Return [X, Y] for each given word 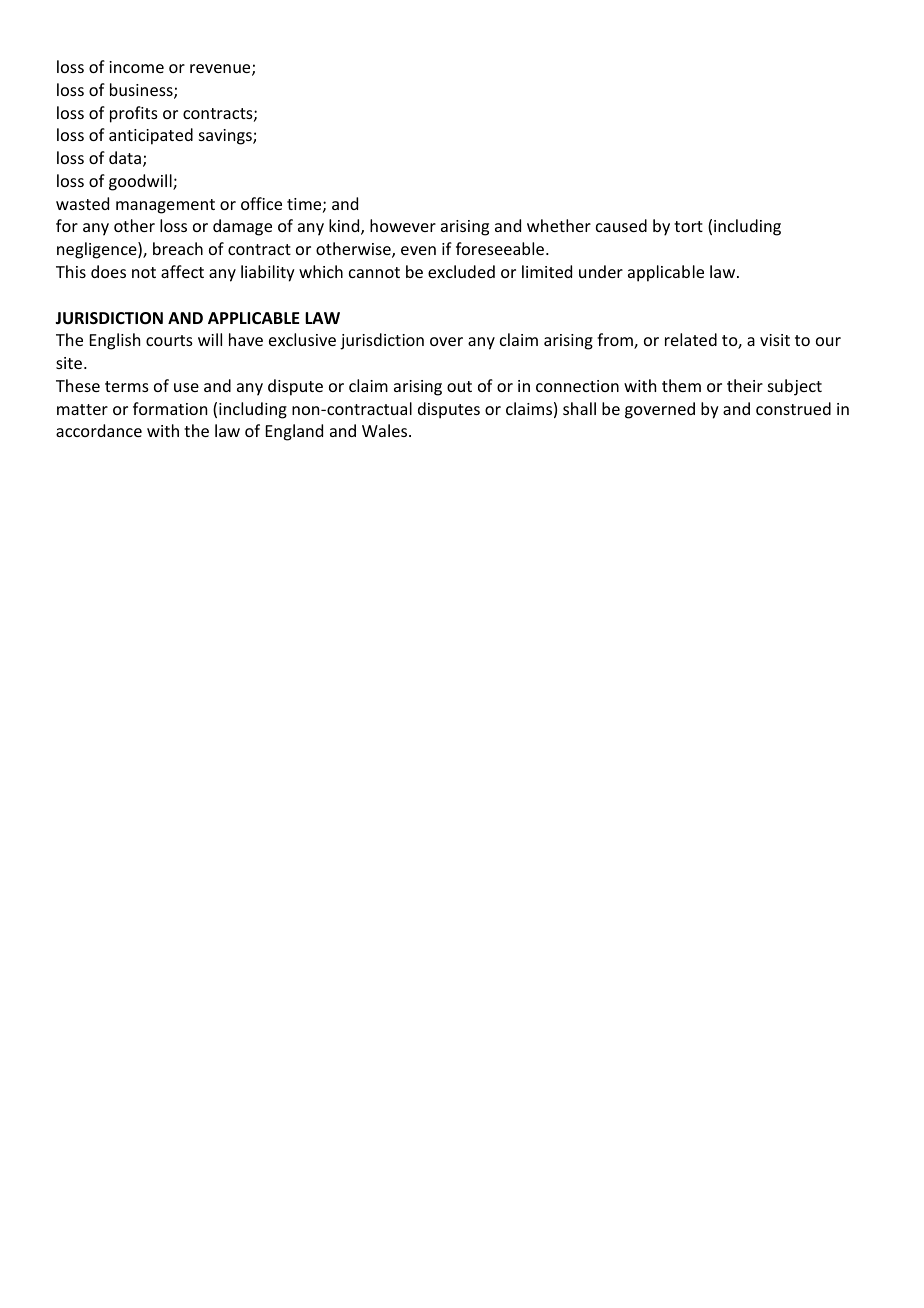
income [136, 67]
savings [226, 137]
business [142, 91]
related [691, 339]
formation [170, 408]
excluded [461, 271]
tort [688, 226]
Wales [386, 430]
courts [169, 340]
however [403, 225]
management [165, 206]
